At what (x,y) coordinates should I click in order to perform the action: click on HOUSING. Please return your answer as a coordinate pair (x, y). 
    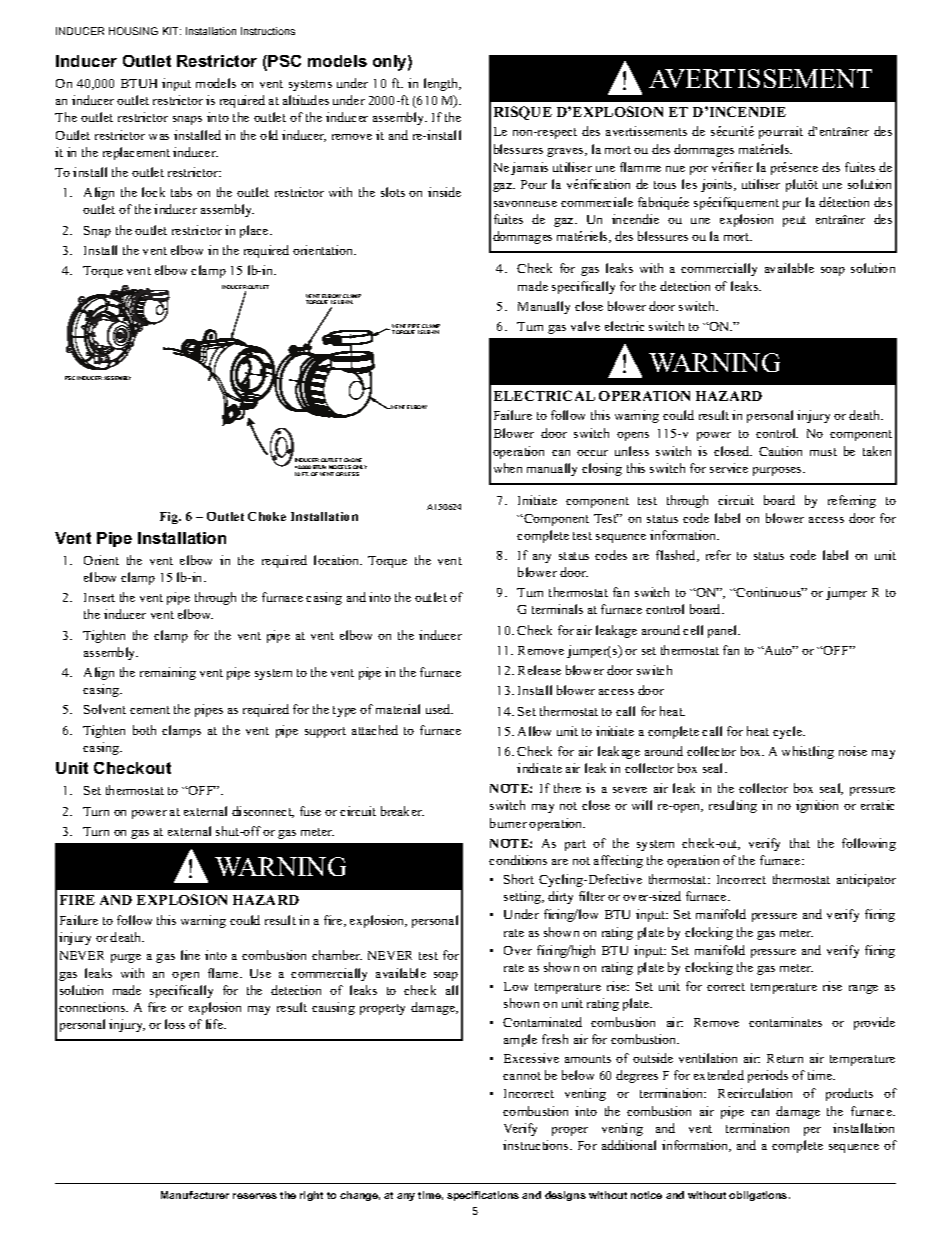
    Looking at the image, I should click on (133, 31).
